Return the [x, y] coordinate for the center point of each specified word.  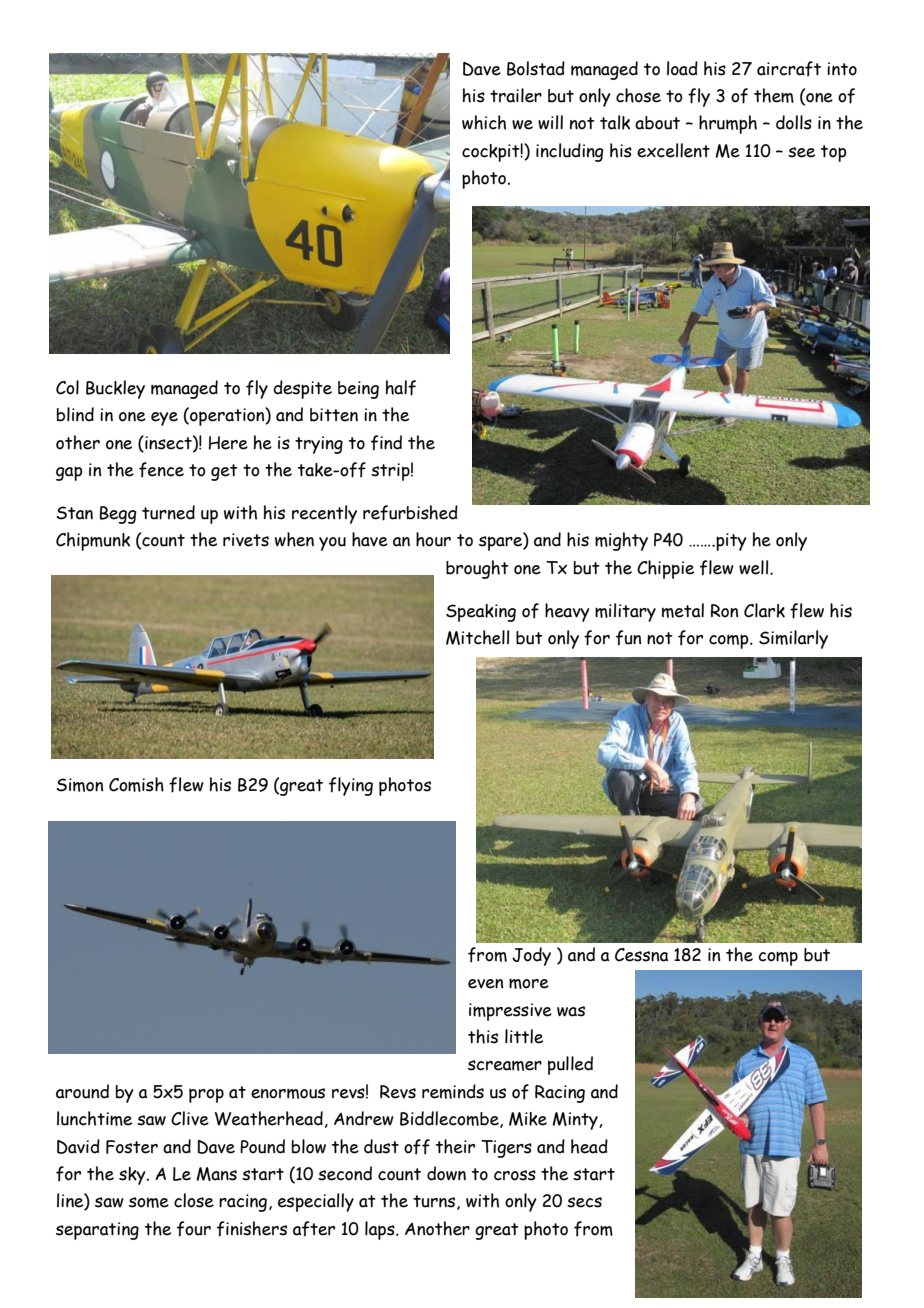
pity [730, 542]
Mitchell [477, 637]
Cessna [641, 955]
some [149, 1202]
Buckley [115, 389]
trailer [516, 95]
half [401, 388]
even [485, 984]
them [774, 95]
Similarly [793, 639]
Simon [79, 785]
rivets [246, 540]
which [484, 122]
